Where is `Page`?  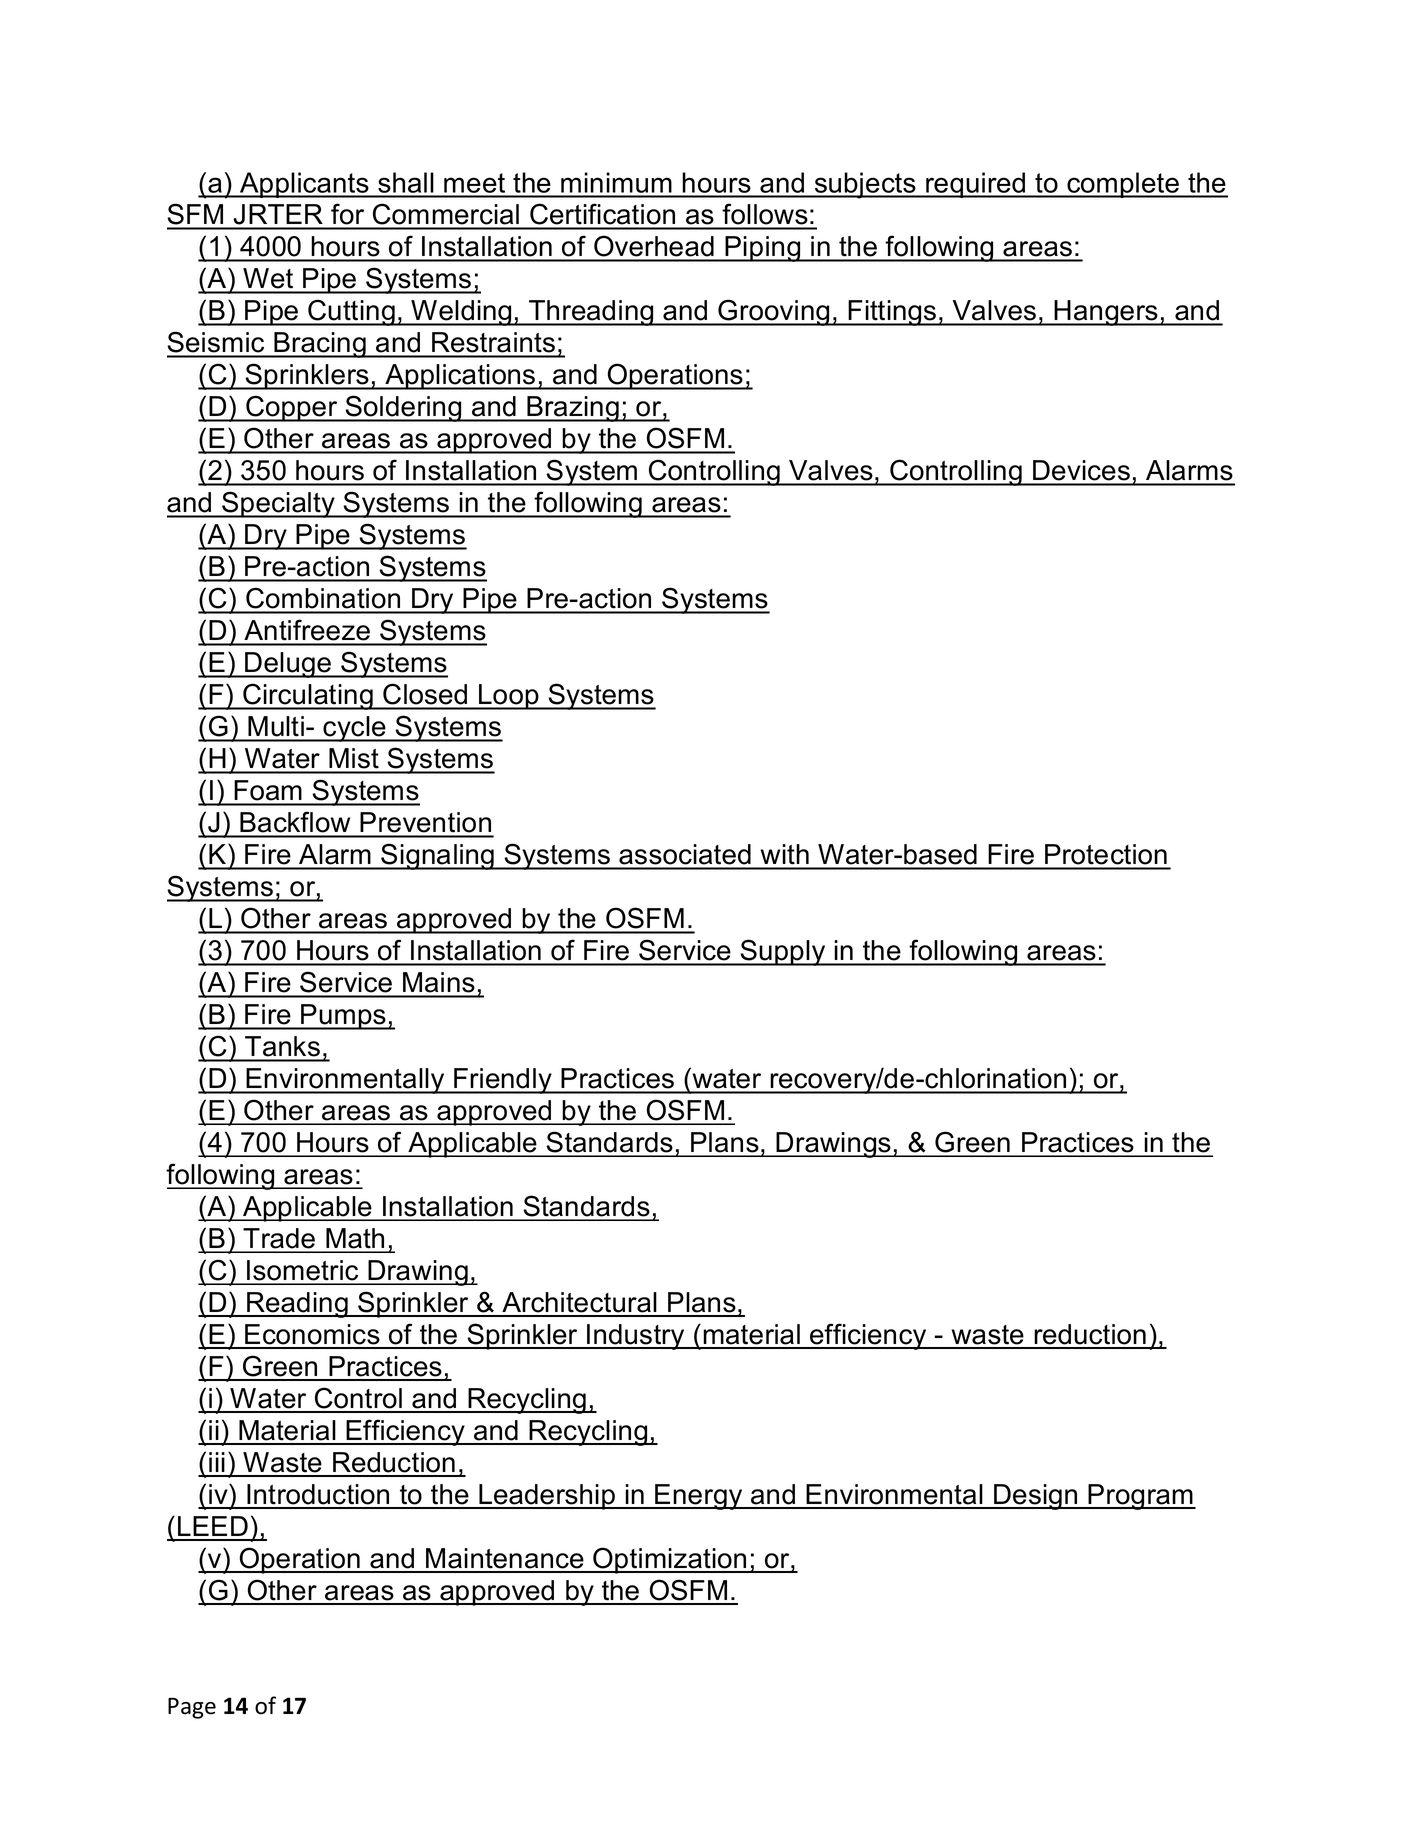 Page is located at coordinates (192, 1708).
